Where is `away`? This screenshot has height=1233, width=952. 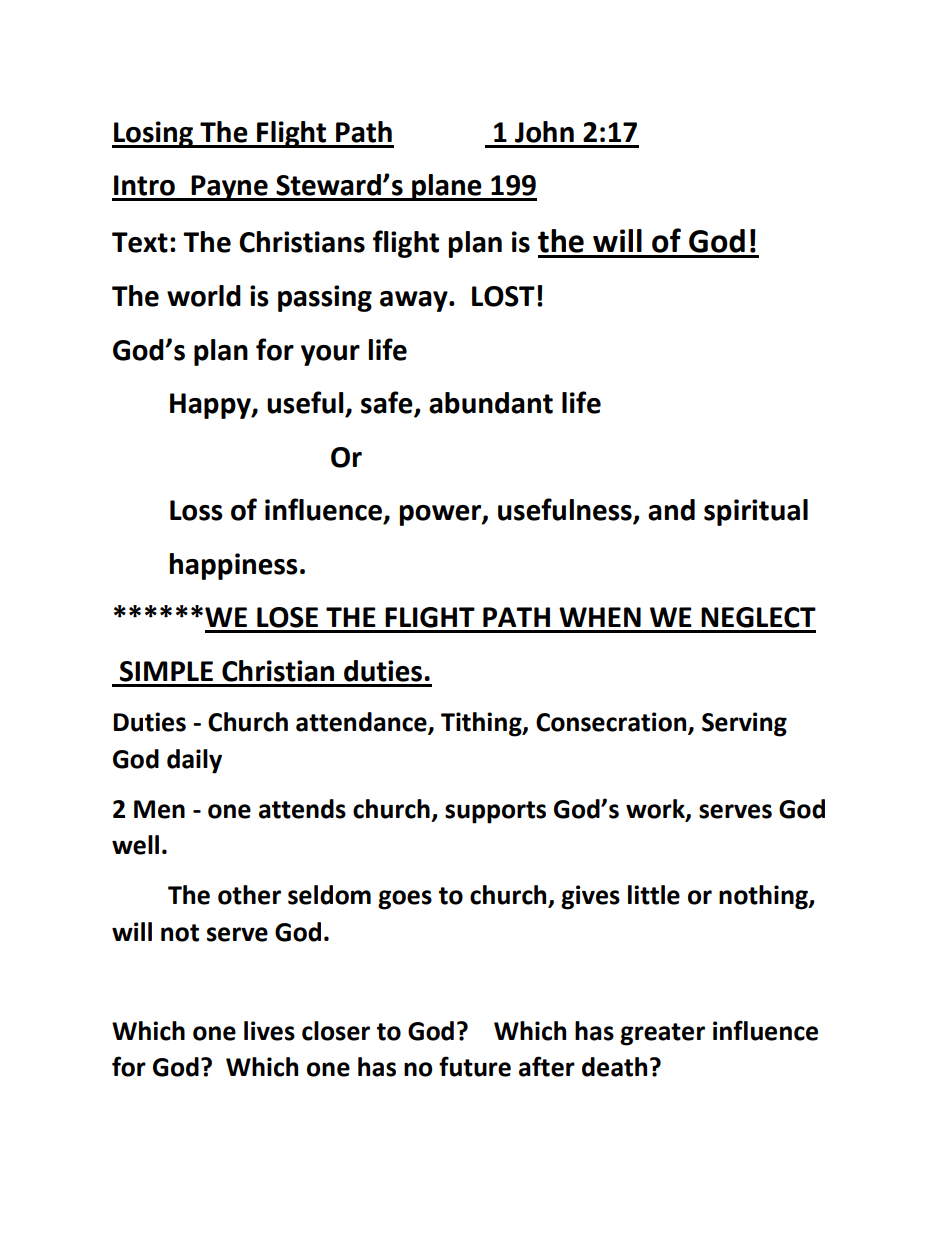 away is located at coordinates (415, 301).
